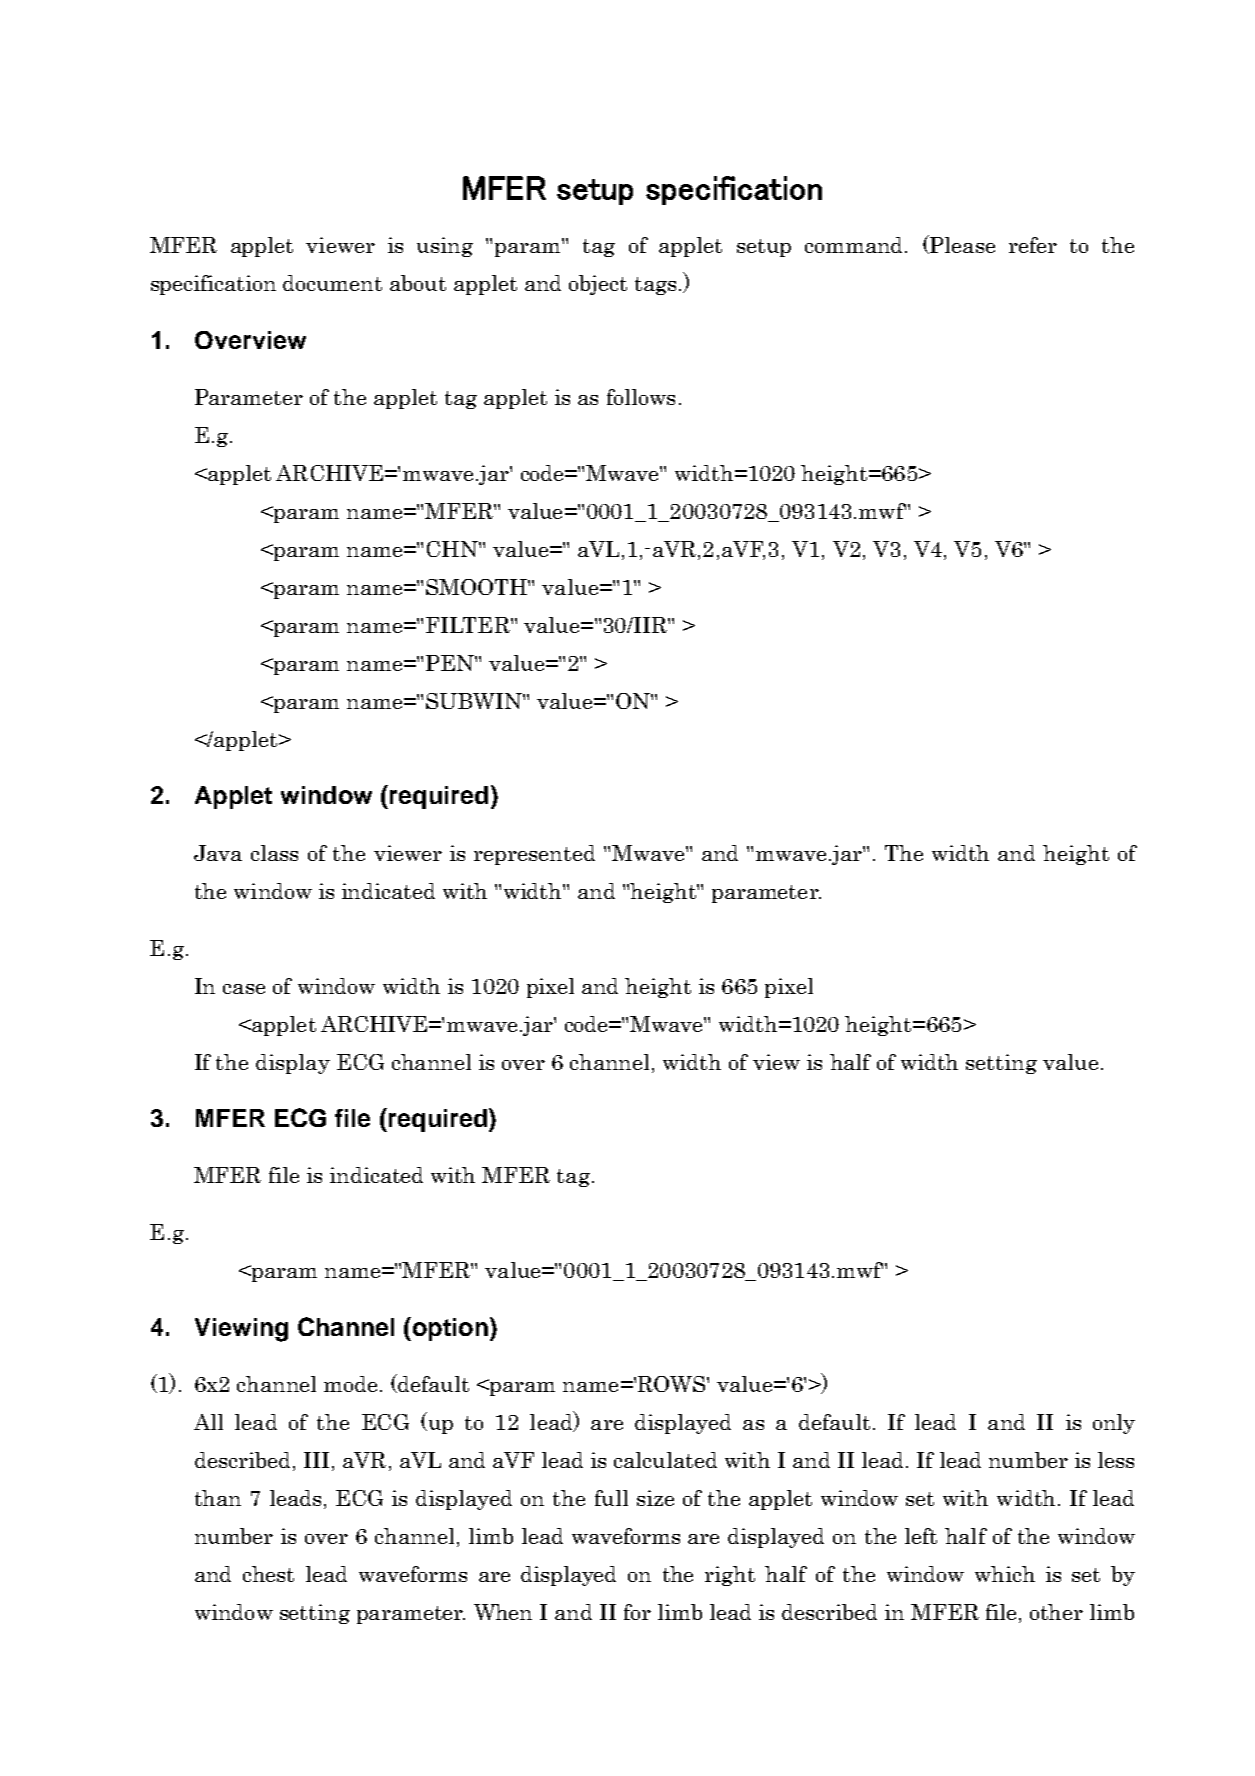 The image size is (1255, 1776). Describe the element at coordinates (1033, 245) in the screenshot. I see `refer` at that location.
